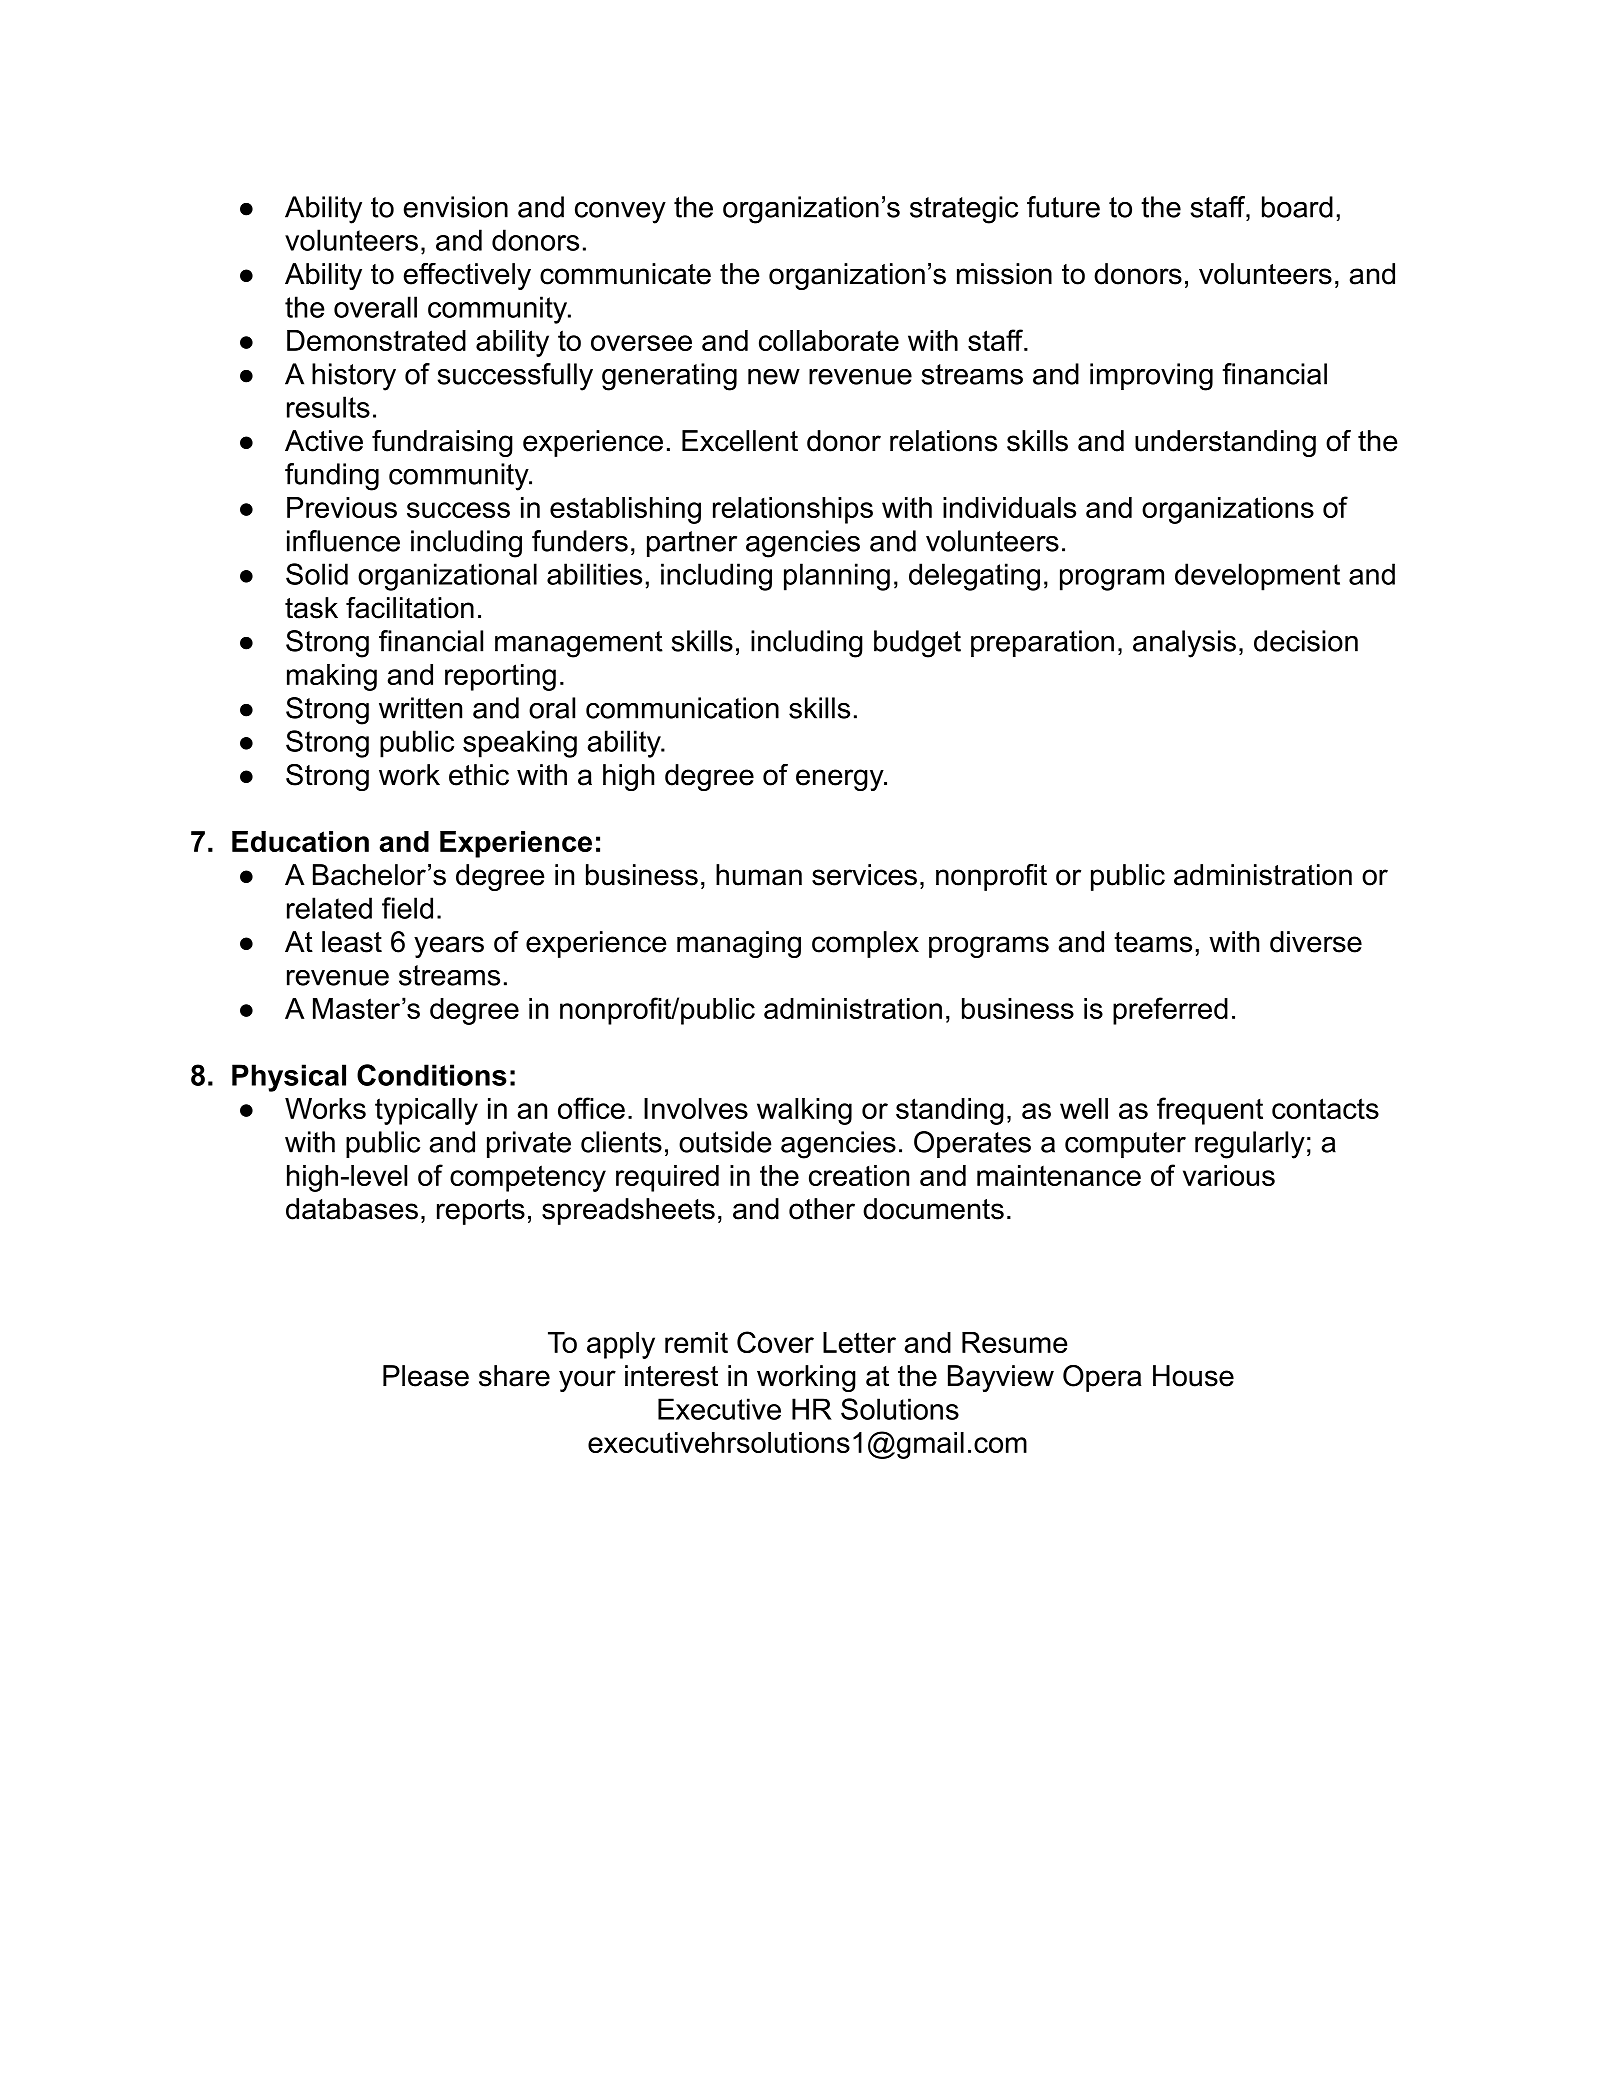 The width and height of the image is (1616, 2091). Describe the element at coordinates (1210, 1111) in the image. I see `frequent` at that location.
